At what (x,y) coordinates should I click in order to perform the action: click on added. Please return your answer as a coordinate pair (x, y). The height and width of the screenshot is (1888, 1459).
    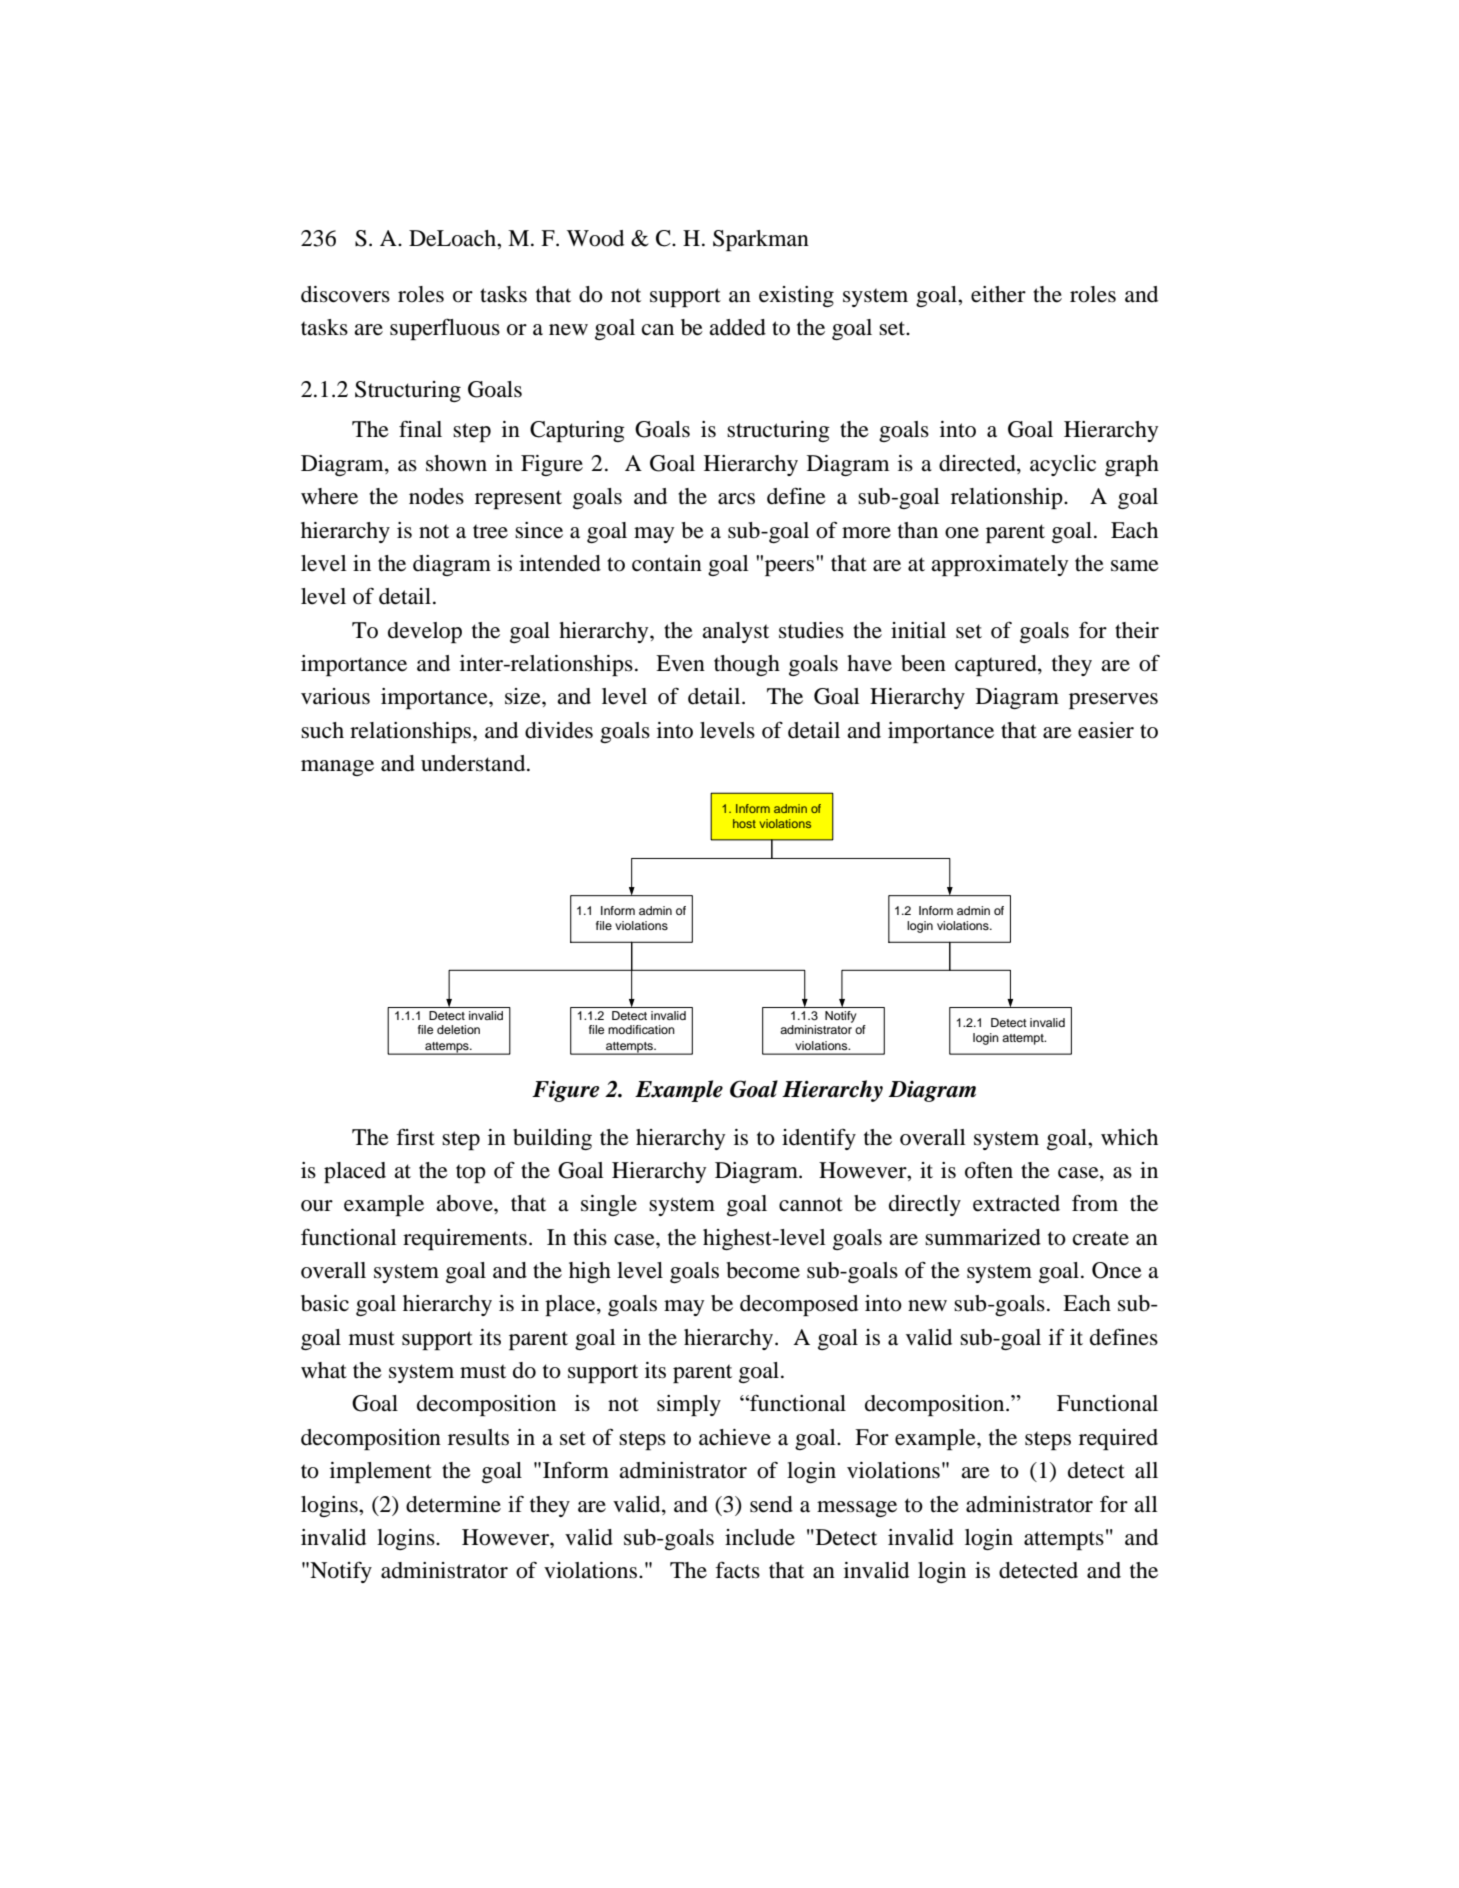
    Looking at the image, I should click on (737, 327).
